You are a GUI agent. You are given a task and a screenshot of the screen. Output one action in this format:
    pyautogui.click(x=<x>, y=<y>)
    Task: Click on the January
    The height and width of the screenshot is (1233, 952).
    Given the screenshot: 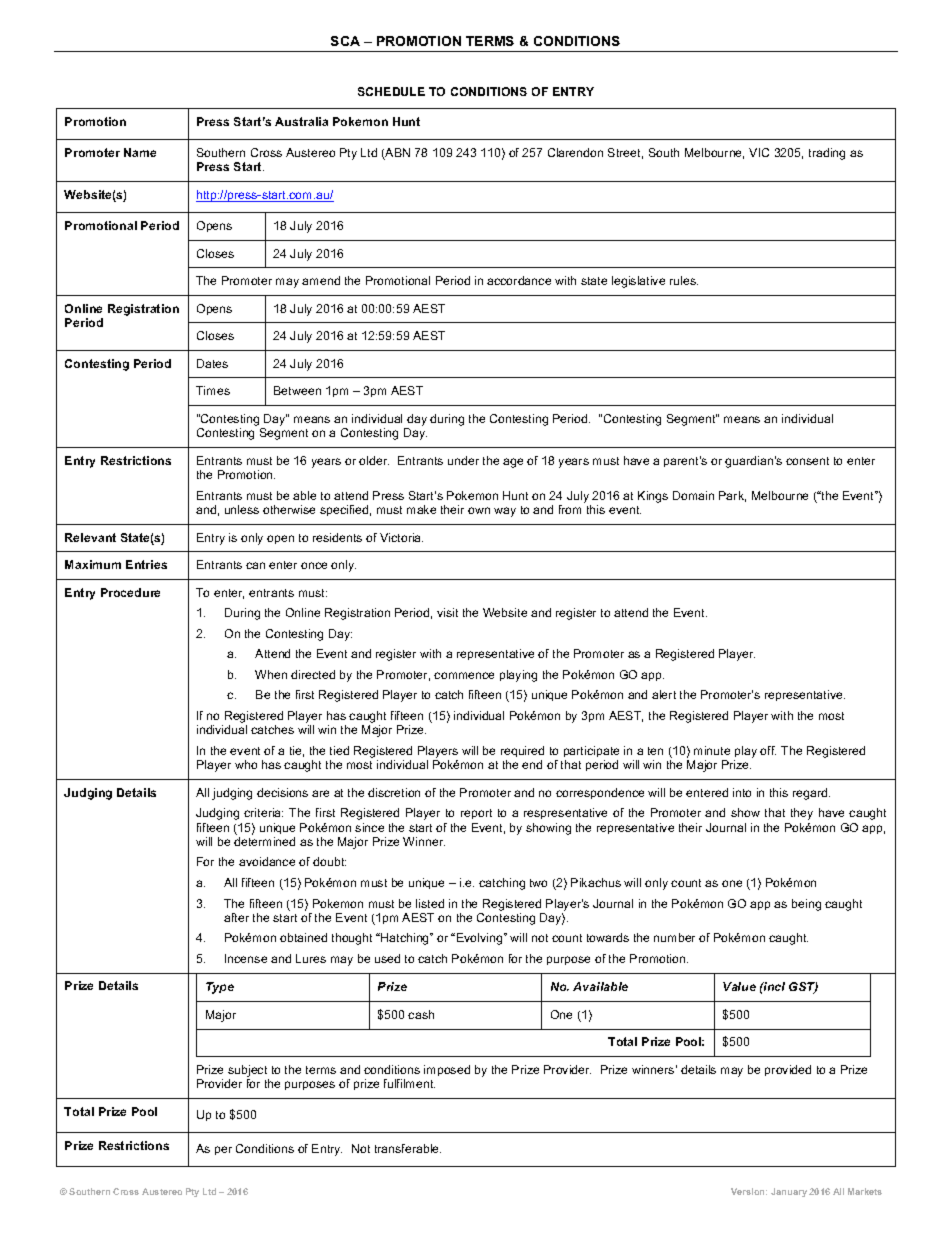 What is the action you would take?
    pyautogui.click(x=789, y=1192)
